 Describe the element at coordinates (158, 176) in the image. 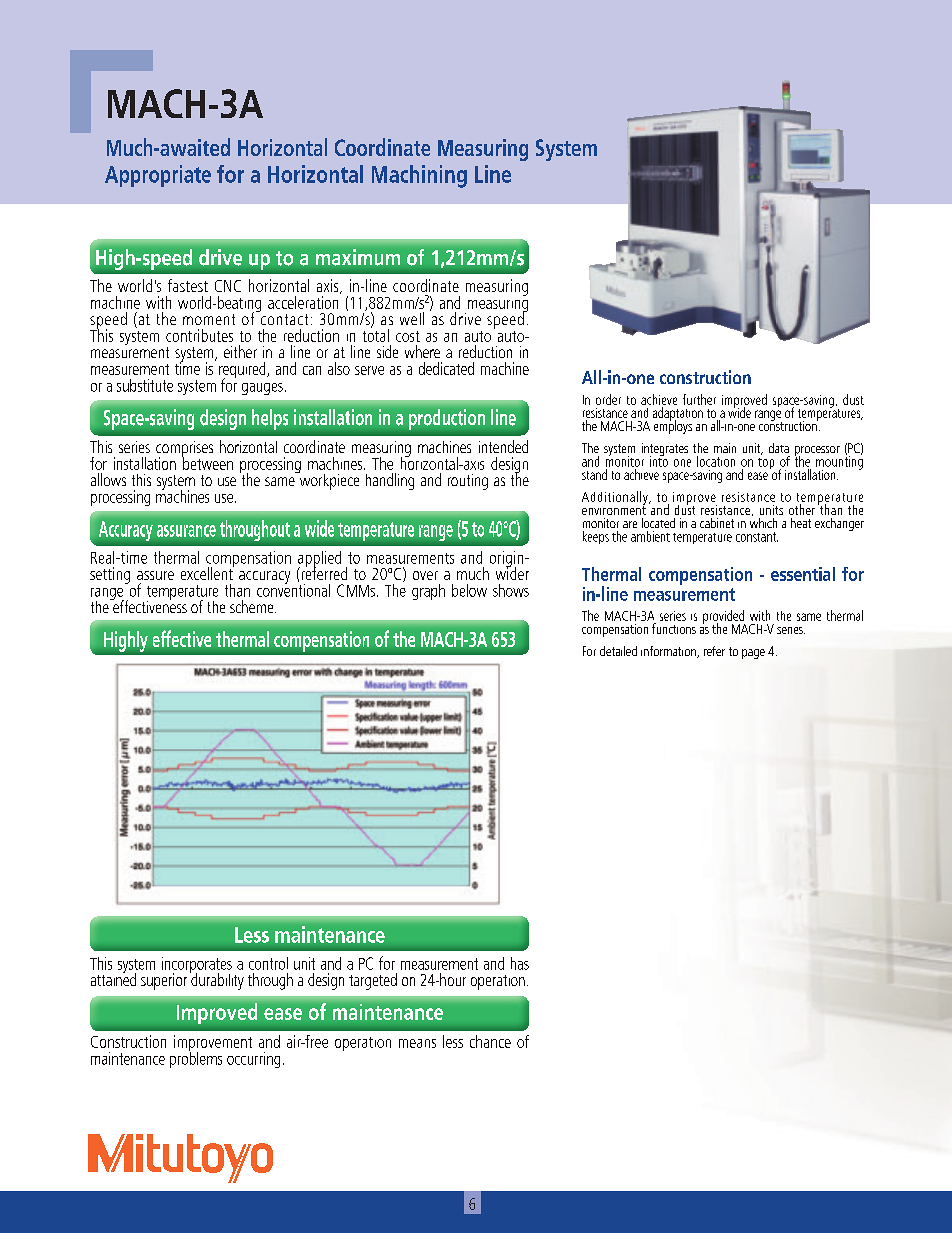

I see `Appropriate` at that location.
